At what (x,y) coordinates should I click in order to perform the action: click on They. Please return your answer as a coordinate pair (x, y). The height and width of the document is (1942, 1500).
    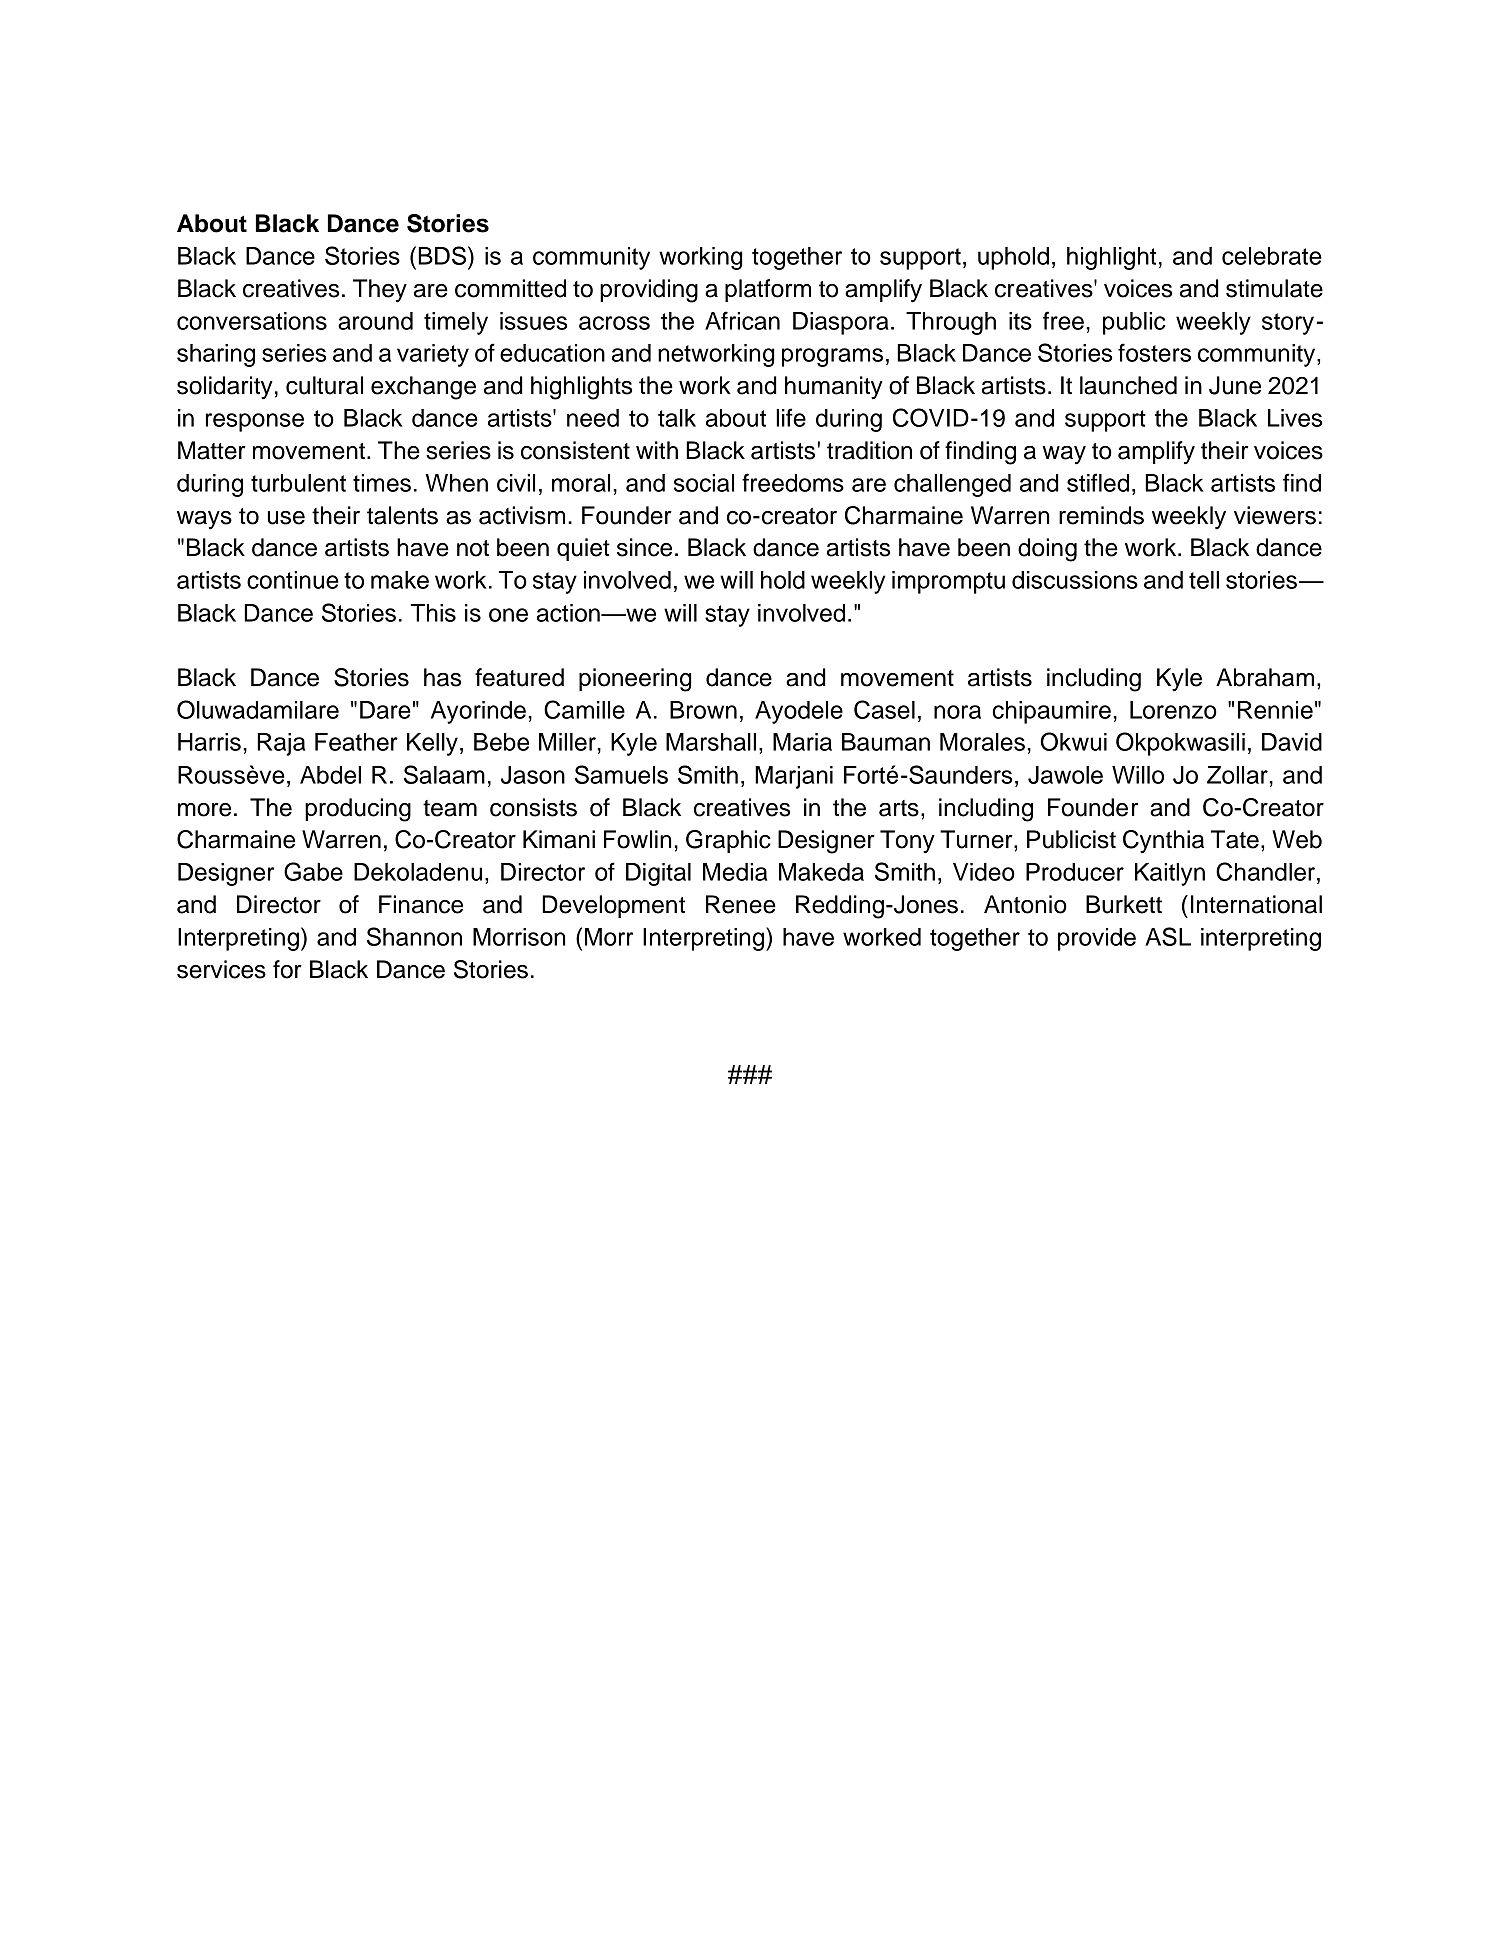
    Looking at the image, I should click on (380, 291).
